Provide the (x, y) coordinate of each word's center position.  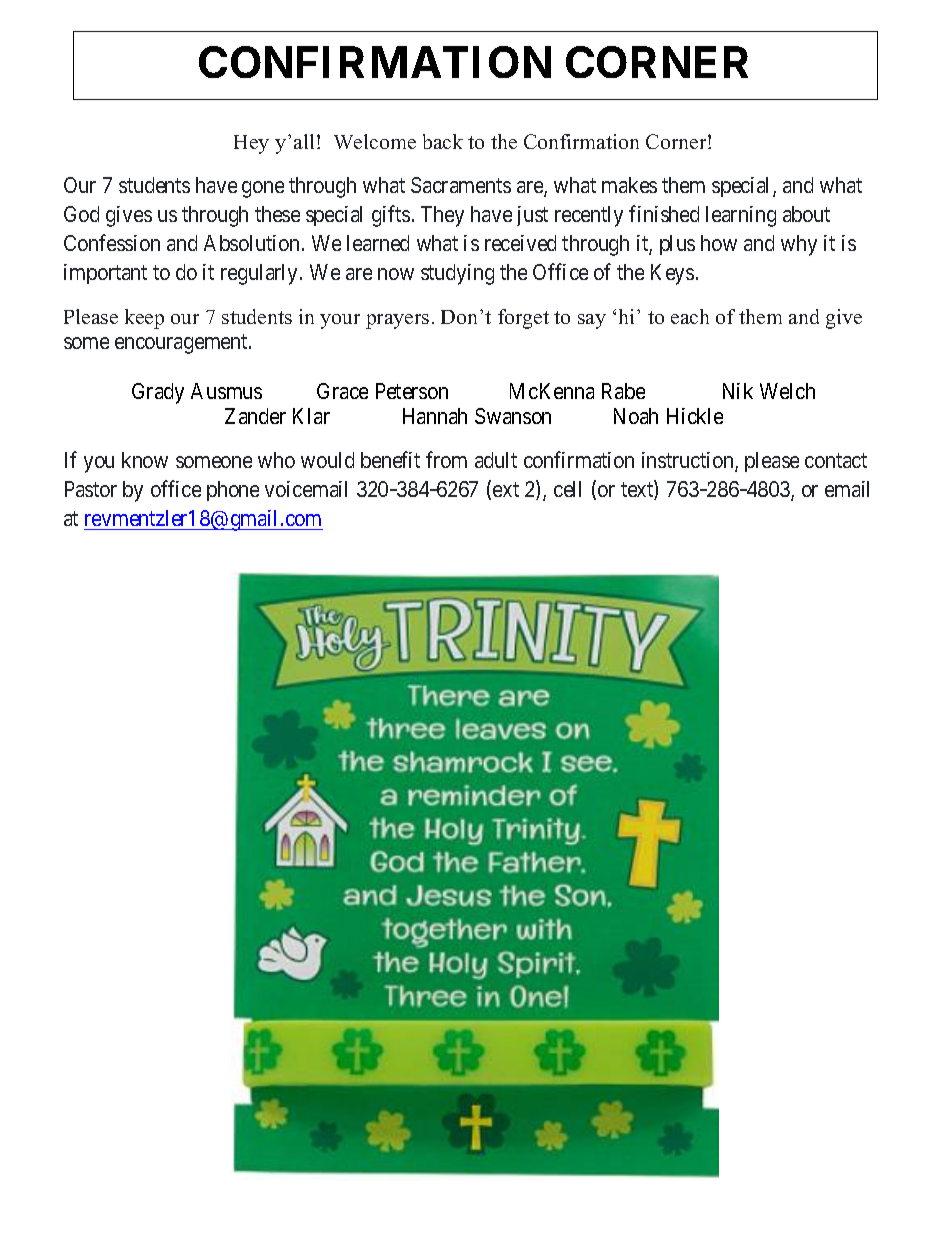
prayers (397, 321)
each (690, 316)
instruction (689, 462)
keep (144, 319)
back (443, 141)
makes (629, 185)
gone (263, 189)
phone (233, 491)
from (446, 460)
